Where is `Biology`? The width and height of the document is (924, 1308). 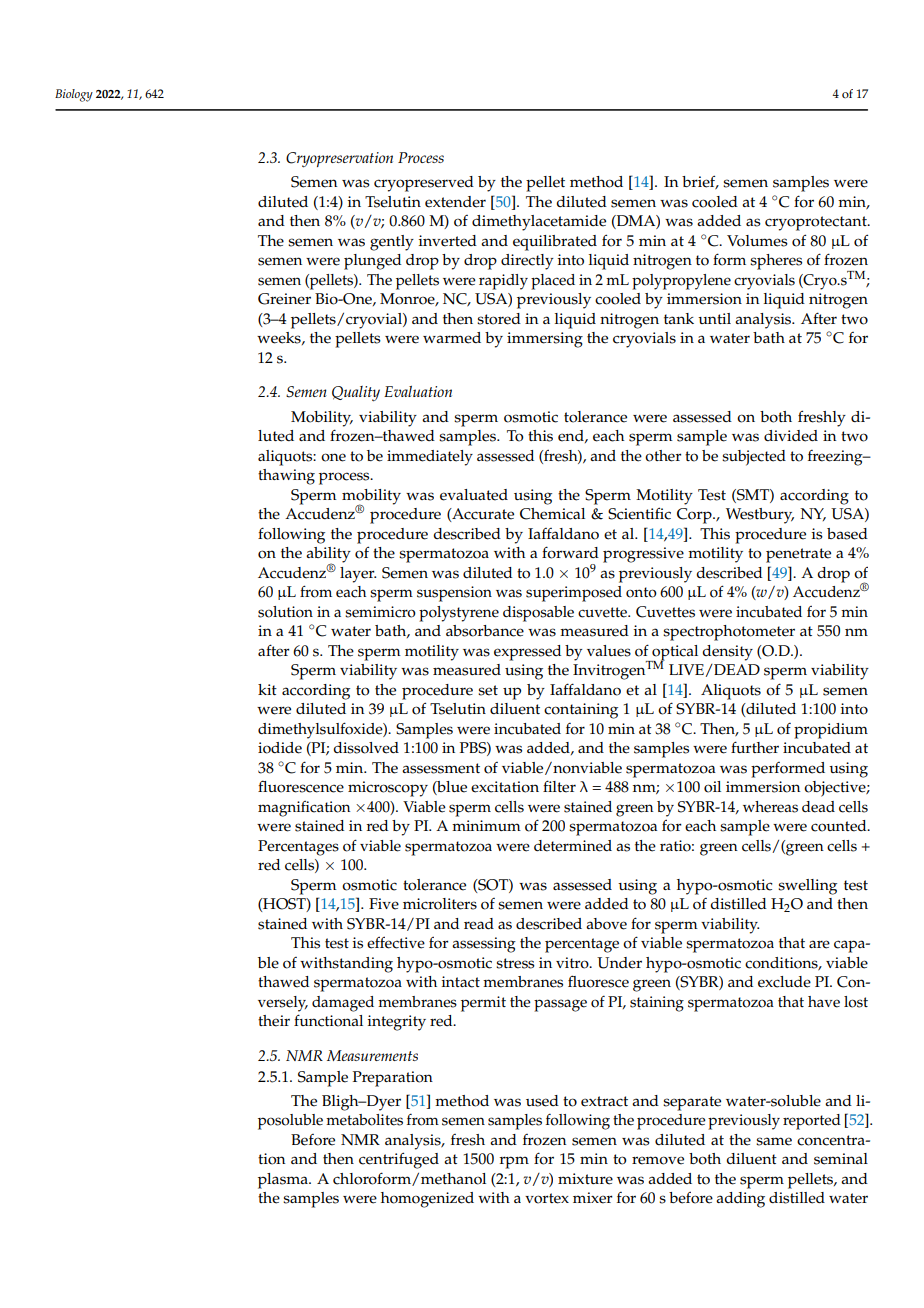 Biology is located at coordinates (74, 95).
